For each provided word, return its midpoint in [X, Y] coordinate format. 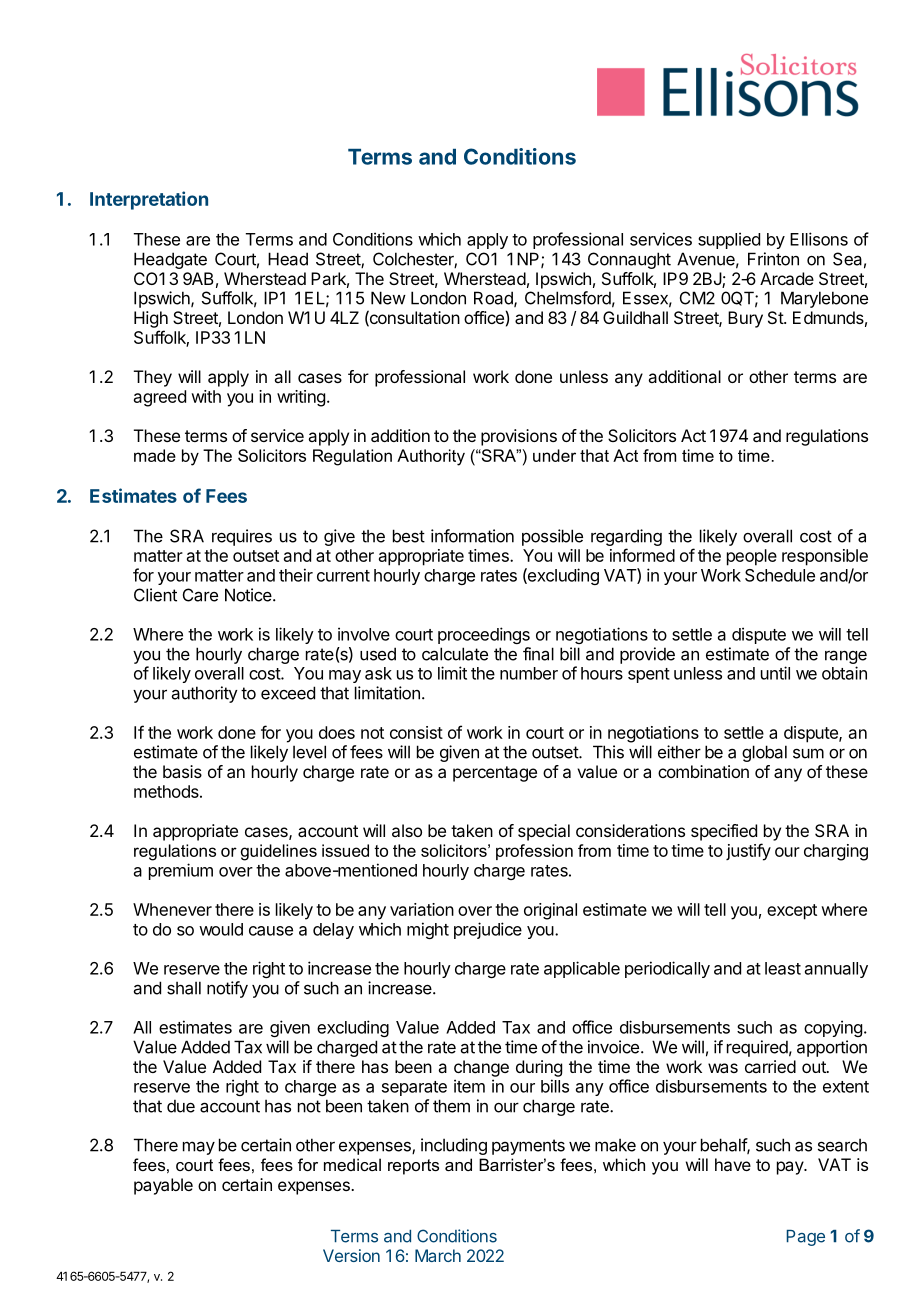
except [792, 912]
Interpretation [149, 200]
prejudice [488, 930]
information [472, 536]
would [221, 929]
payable [163, 1186]
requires [242, 537]
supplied [729, 240]
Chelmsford [568, 298]
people [752, 557]
